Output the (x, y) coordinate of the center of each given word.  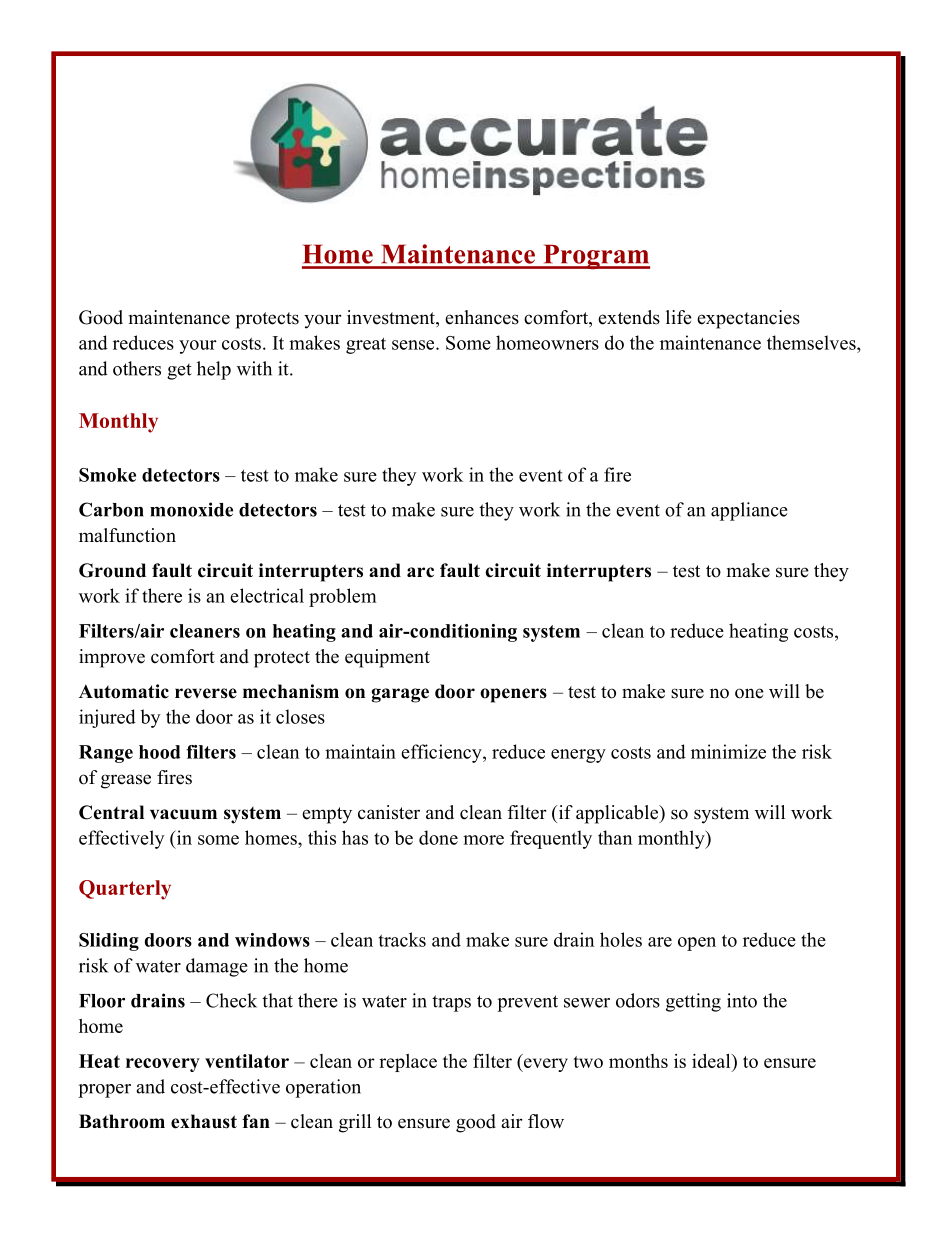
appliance (749, 511)
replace (408, 1063)
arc (420, 572)
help (214, 370)
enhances (482, 317)
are (660, 942)
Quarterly (125, 890)
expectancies (748, 319)
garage (400, 695)
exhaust (204, 1121)
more (483, 840)
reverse (206, 693)
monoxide (191, 509)
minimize (728, 751)
